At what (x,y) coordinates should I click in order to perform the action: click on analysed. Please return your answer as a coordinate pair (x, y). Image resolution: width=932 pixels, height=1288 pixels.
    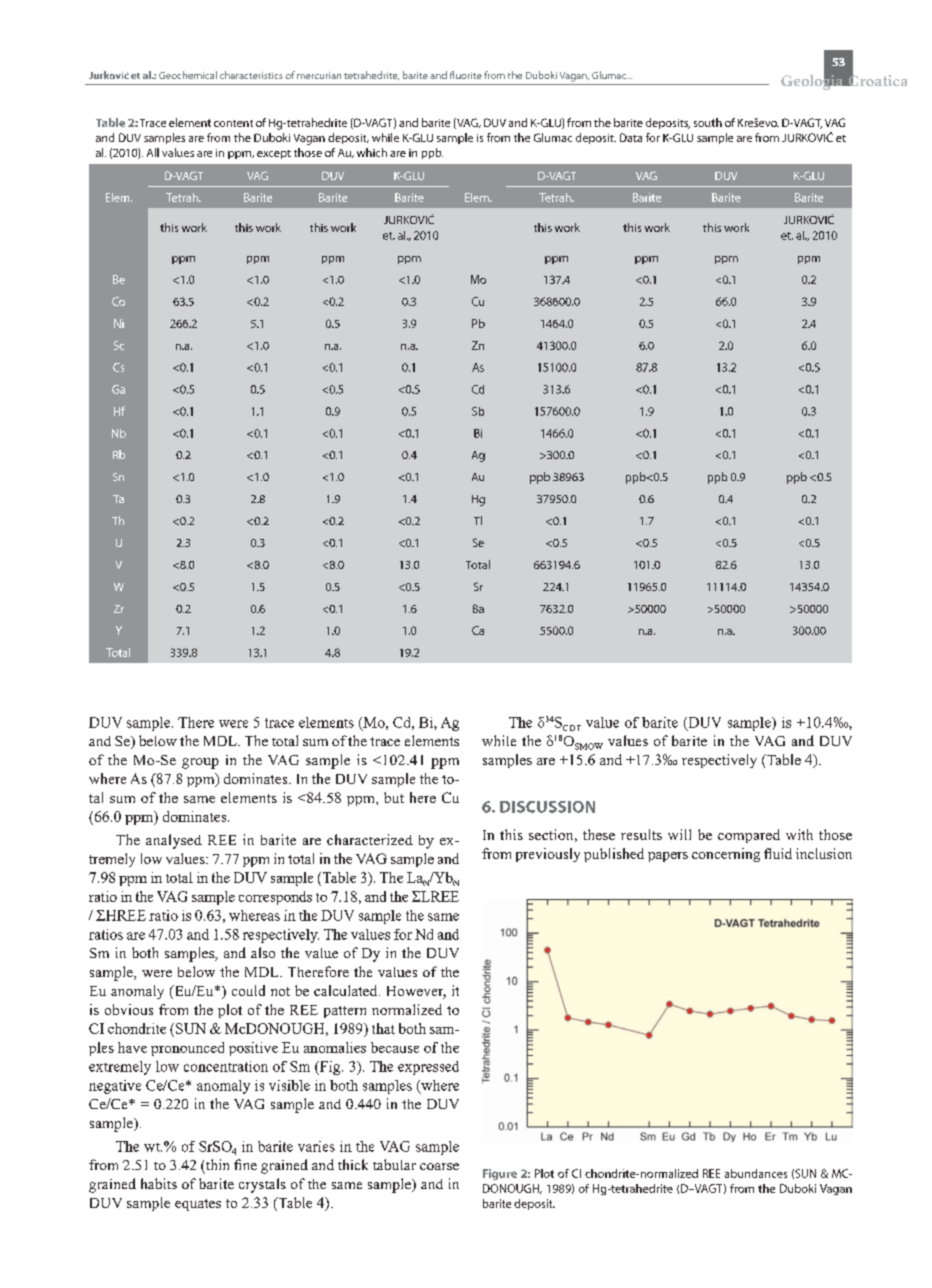
    Looking at the image, I should click on (174, 841).
